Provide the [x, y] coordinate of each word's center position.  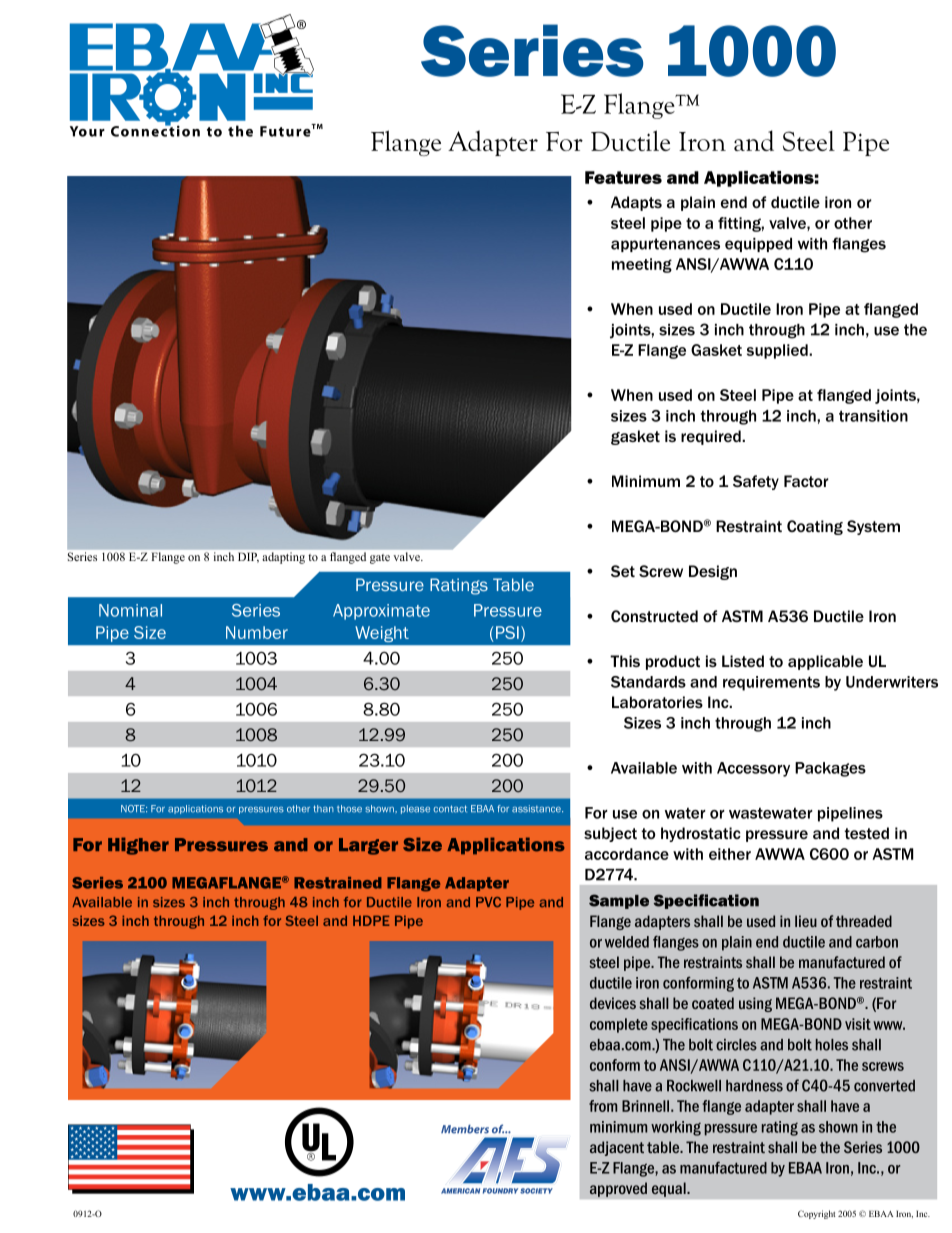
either [730, 854]
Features [623, 177]
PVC [488, 902]
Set [623, 571]
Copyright [816, 1214]
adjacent [617, 1148]
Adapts [636, 203]
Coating [815, 527]
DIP [248, 558]
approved [618, 1189]
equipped [758, 245]
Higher [138, 846]
